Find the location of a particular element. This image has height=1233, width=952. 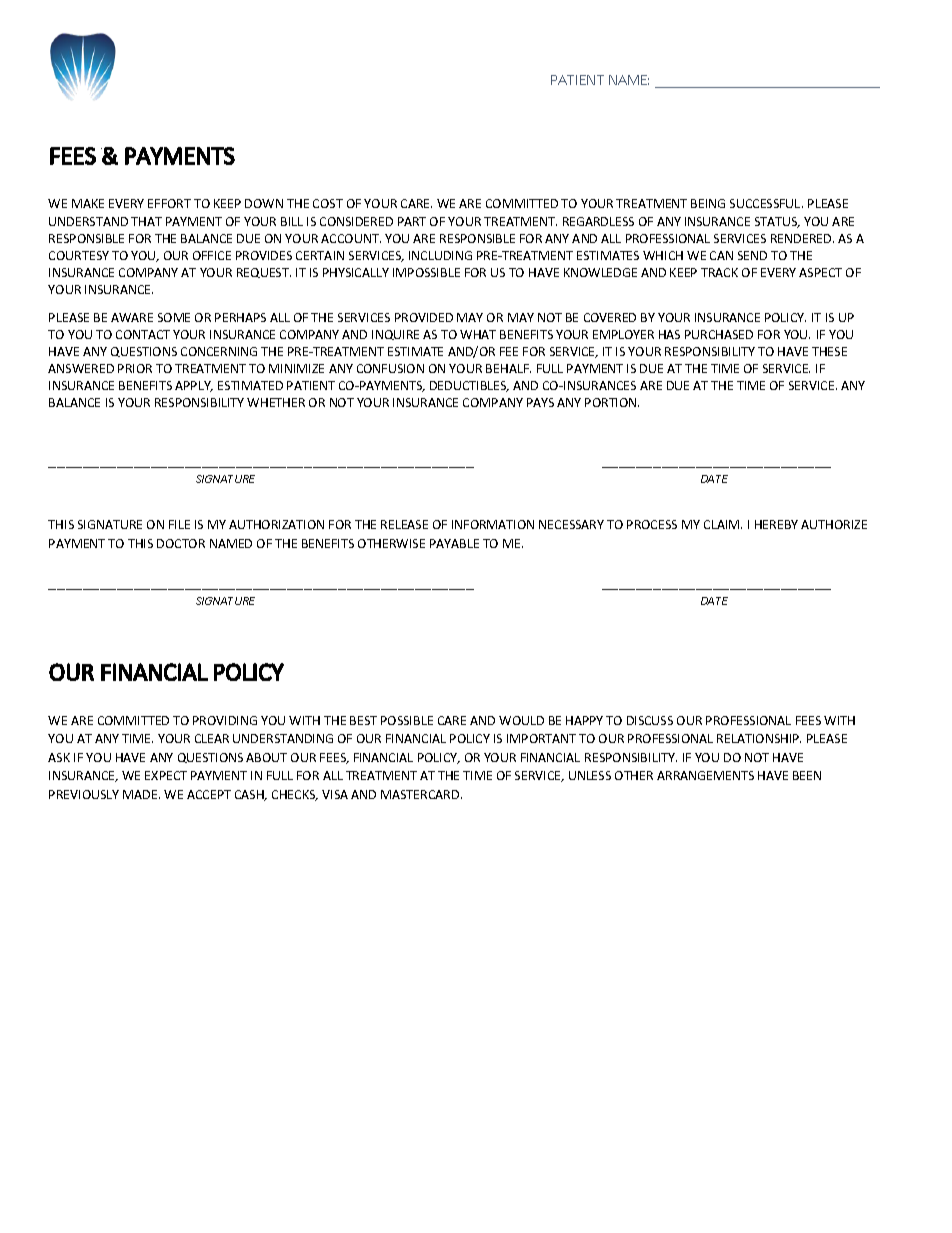

DOCTOR is located at coordinates (181, 543).
